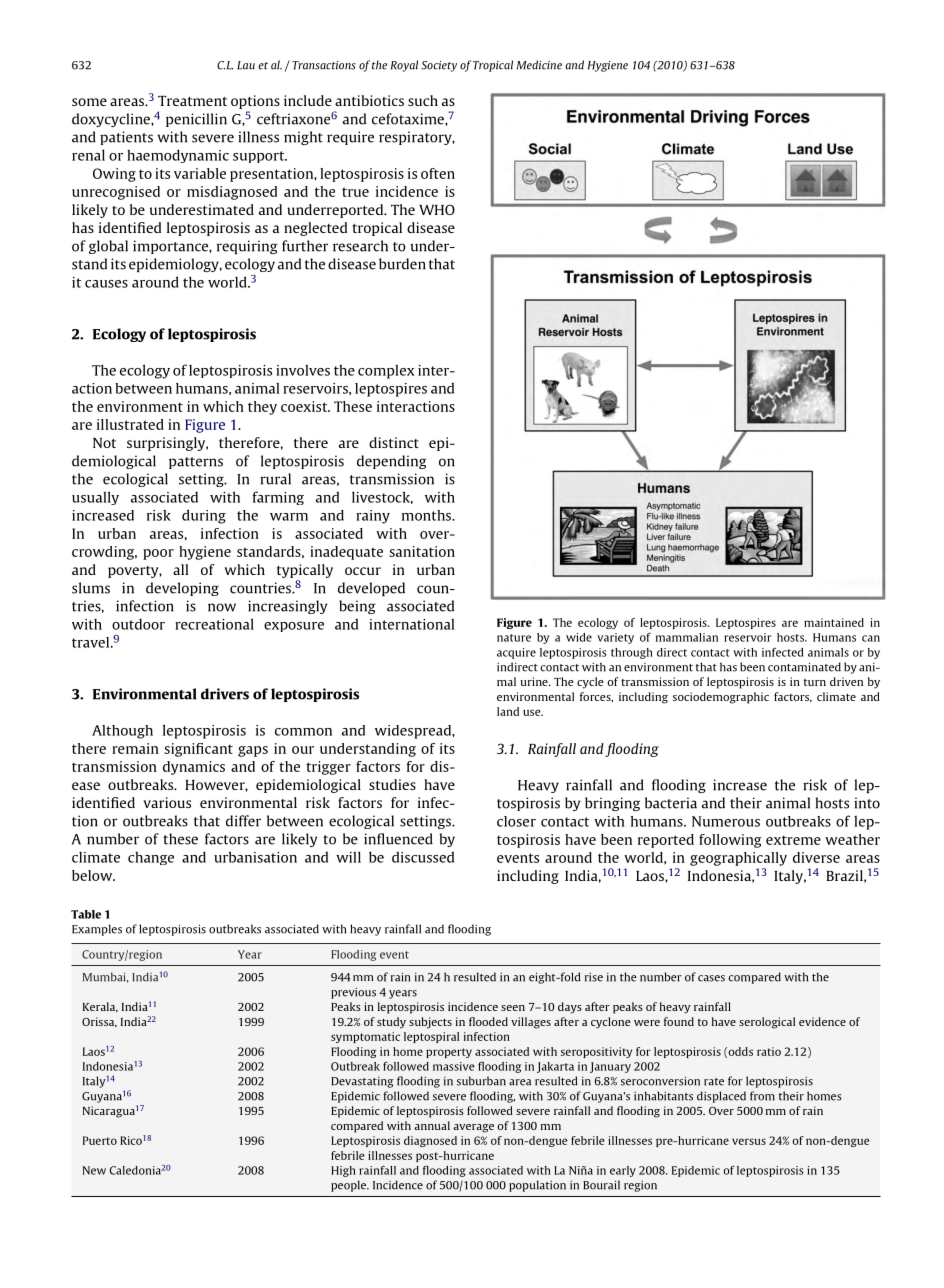  Describe the element at coordinates (539, 65) in the image. I see `Medicine` at that location.
